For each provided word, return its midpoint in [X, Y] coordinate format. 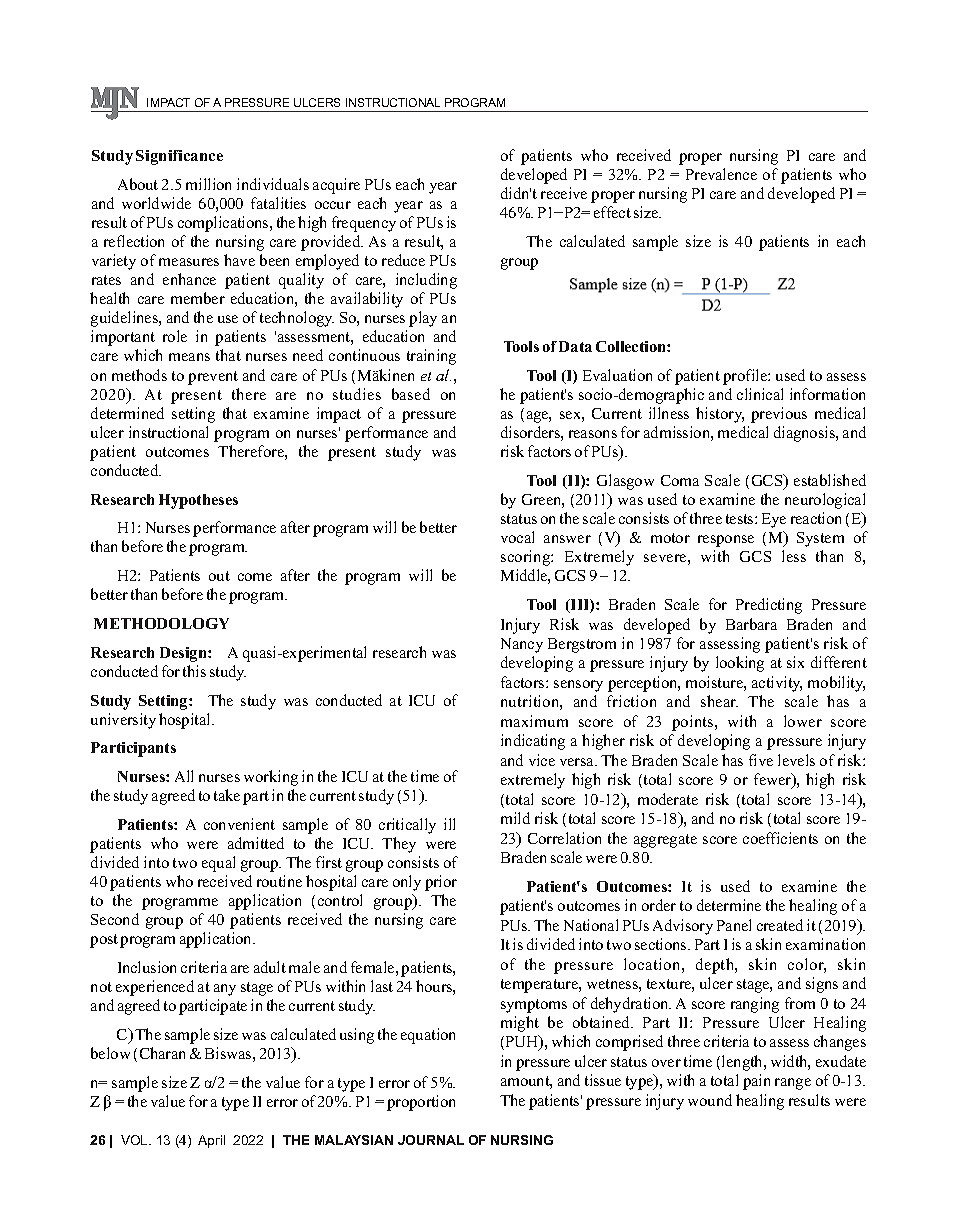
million [208, 184]
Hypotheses [198, 501]
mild [515, 818]
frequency [364, 224]
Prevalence [721, 174]
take [227, 795]
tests [741, 519]
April [211, 1141]
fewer [774, 780]
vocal [517, 537]
